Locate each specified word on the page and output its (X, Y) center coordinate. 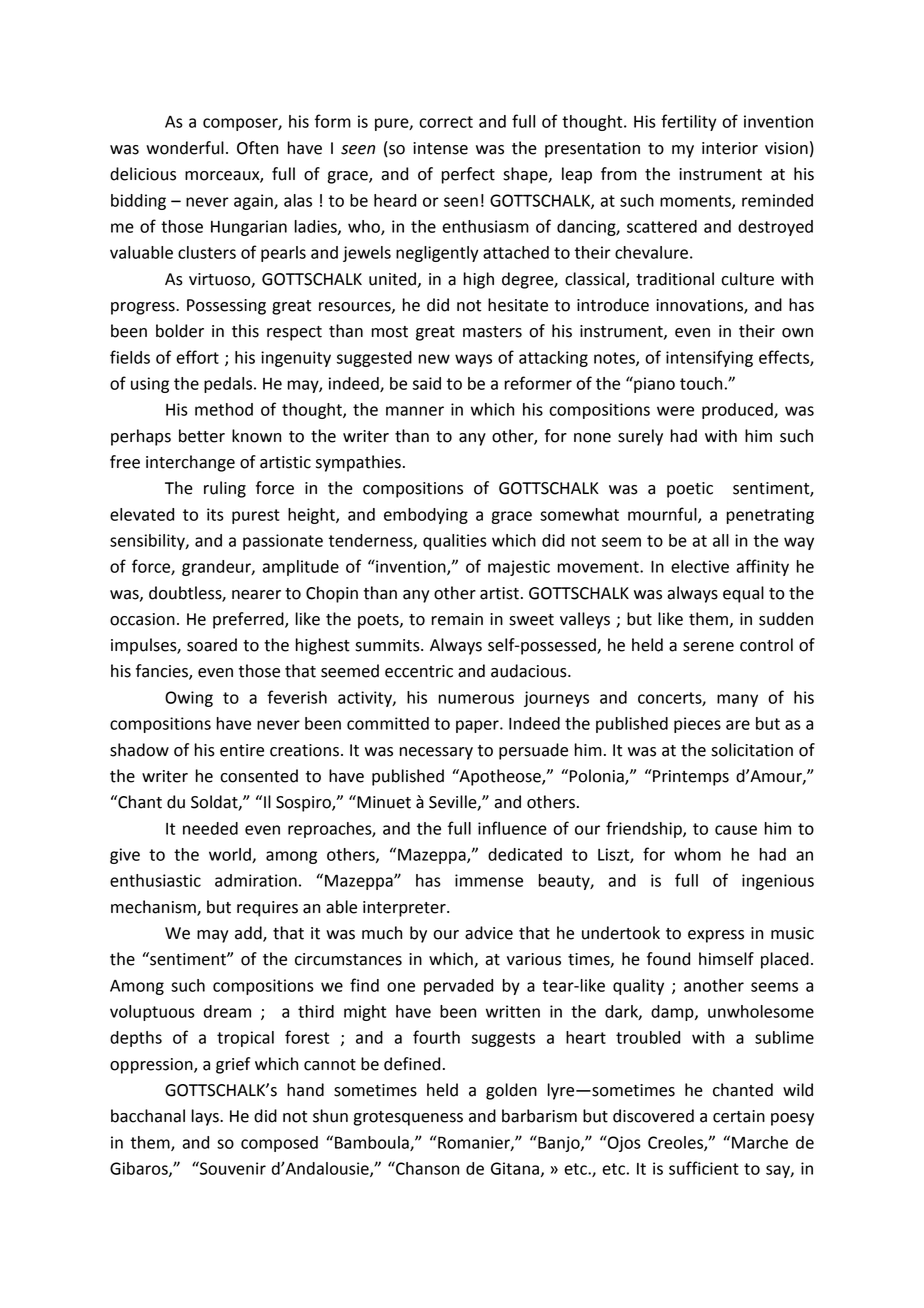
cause (736, 830)
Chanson (426, 1168)
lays (206, 1117)
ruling (225, 489)
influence (512, 828)
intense (440, 148)
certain (739, 1116)
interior (730, 148)
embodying (426, 516)
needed (210, 828)
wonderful (185, 148)
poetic (690, 490)
